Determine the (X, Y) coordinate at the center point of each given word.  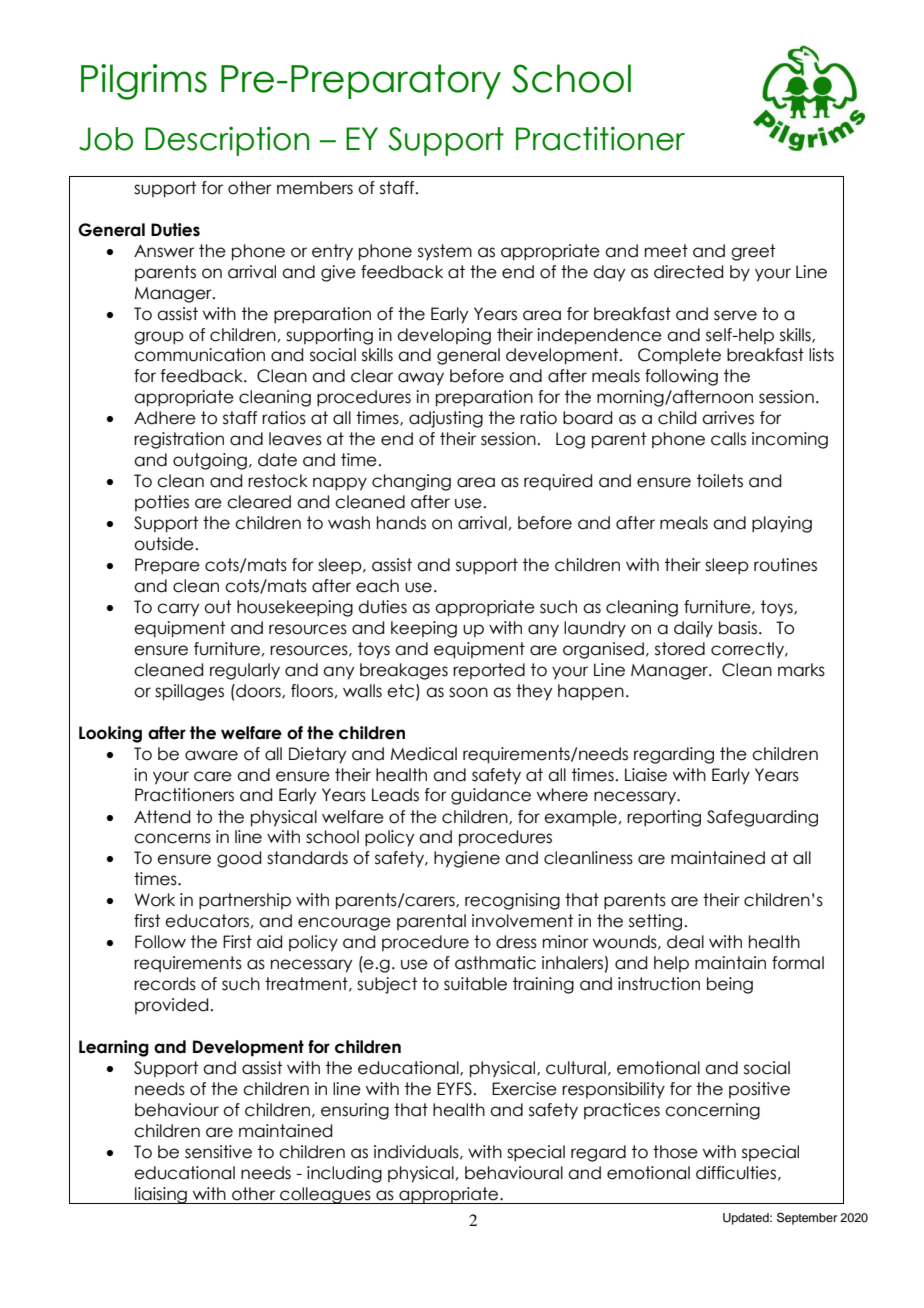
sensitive (218, 1152)
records (165, 984)
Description (227, 141)
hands (401, 523)
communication (199, 355)
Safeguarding (762, 818)
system (445, 252)
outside (164, 544)
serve (735, 315)
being (730, 985)
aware (211, 755)
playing (782, 524)
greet (753, 252)
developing (444, 336)
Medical (424, 754)
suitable (475, 984)
